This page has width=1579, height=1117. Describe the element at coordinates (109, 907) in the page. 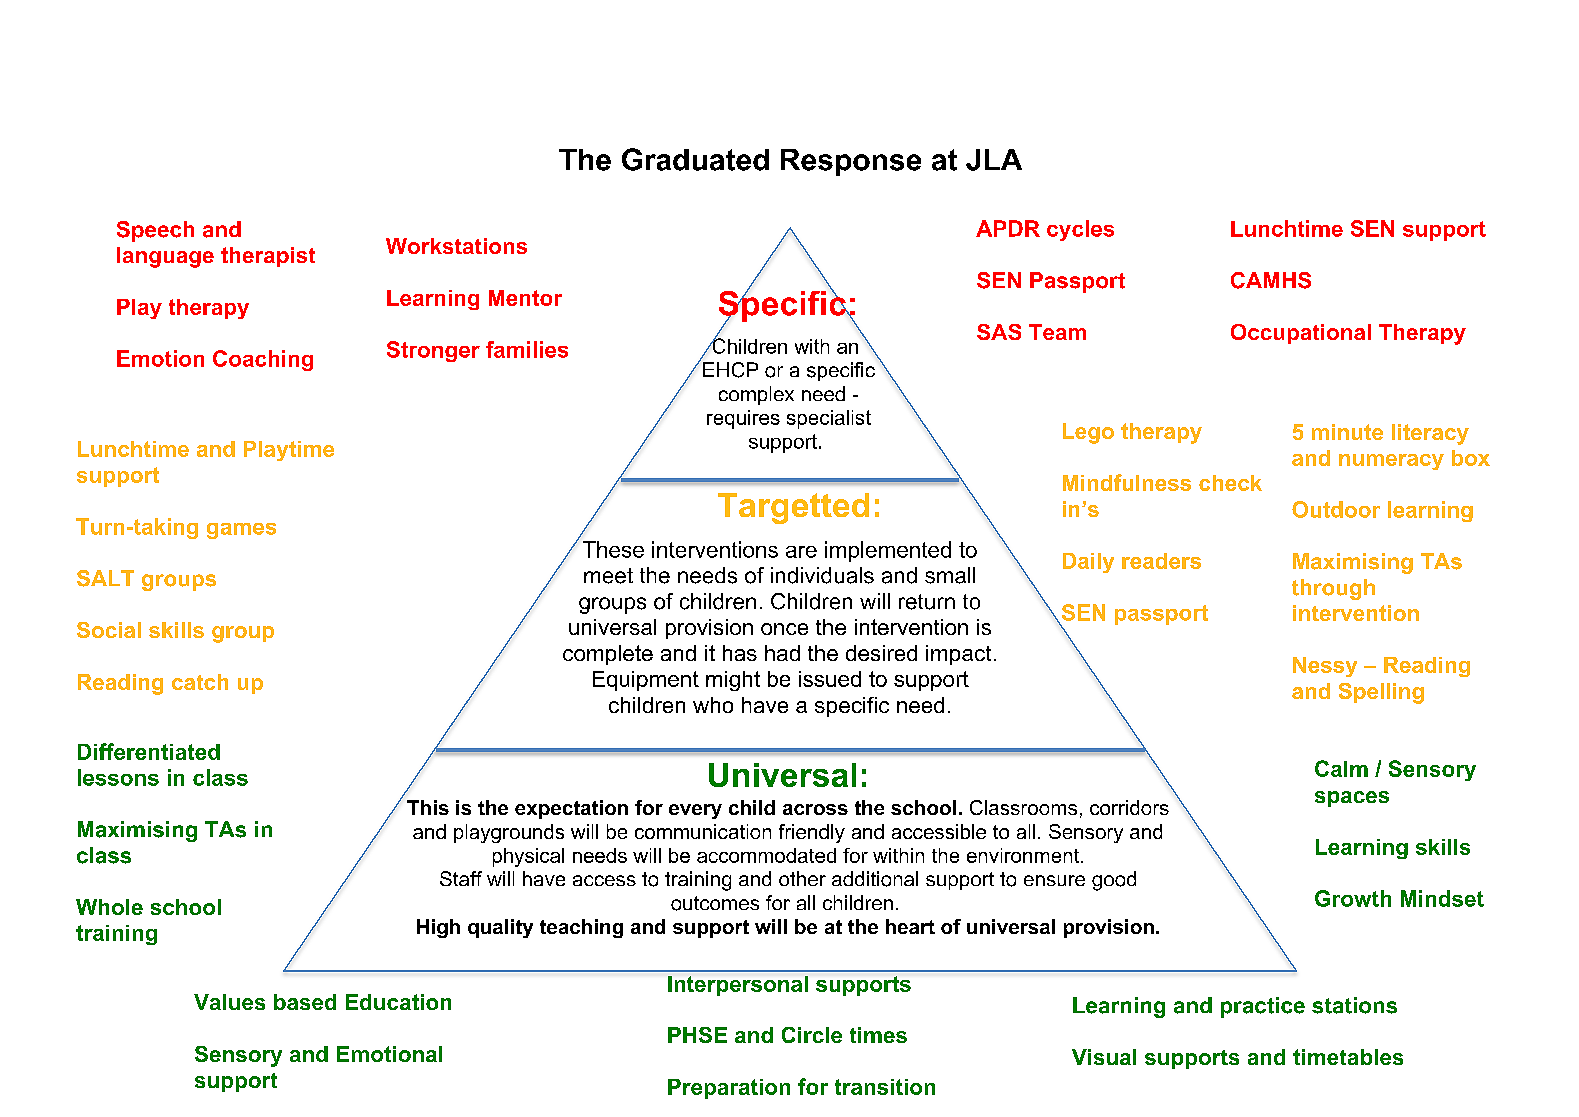

I see `Whole` at that location.
